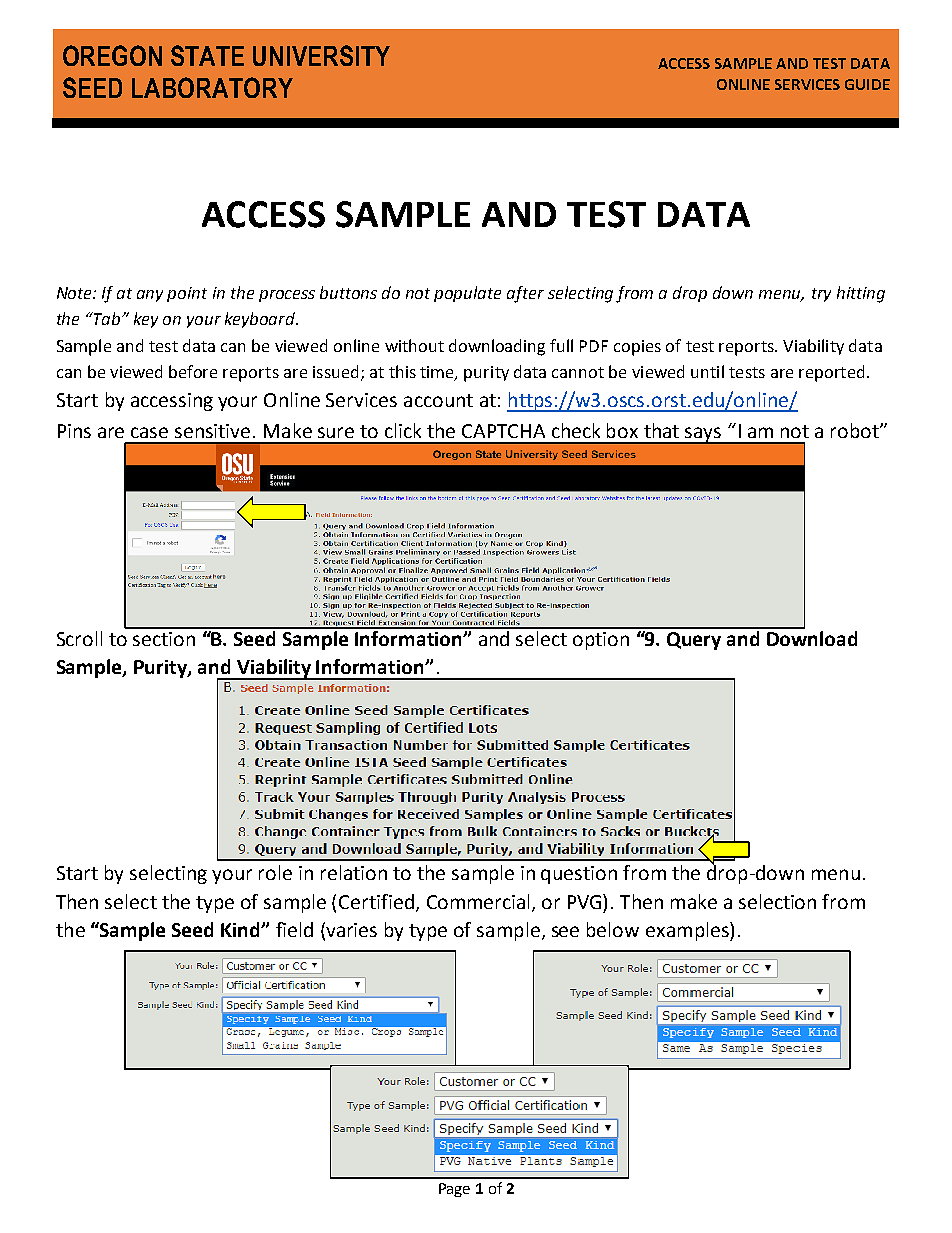  I want to click on GUIDE, so click(867, 84).
